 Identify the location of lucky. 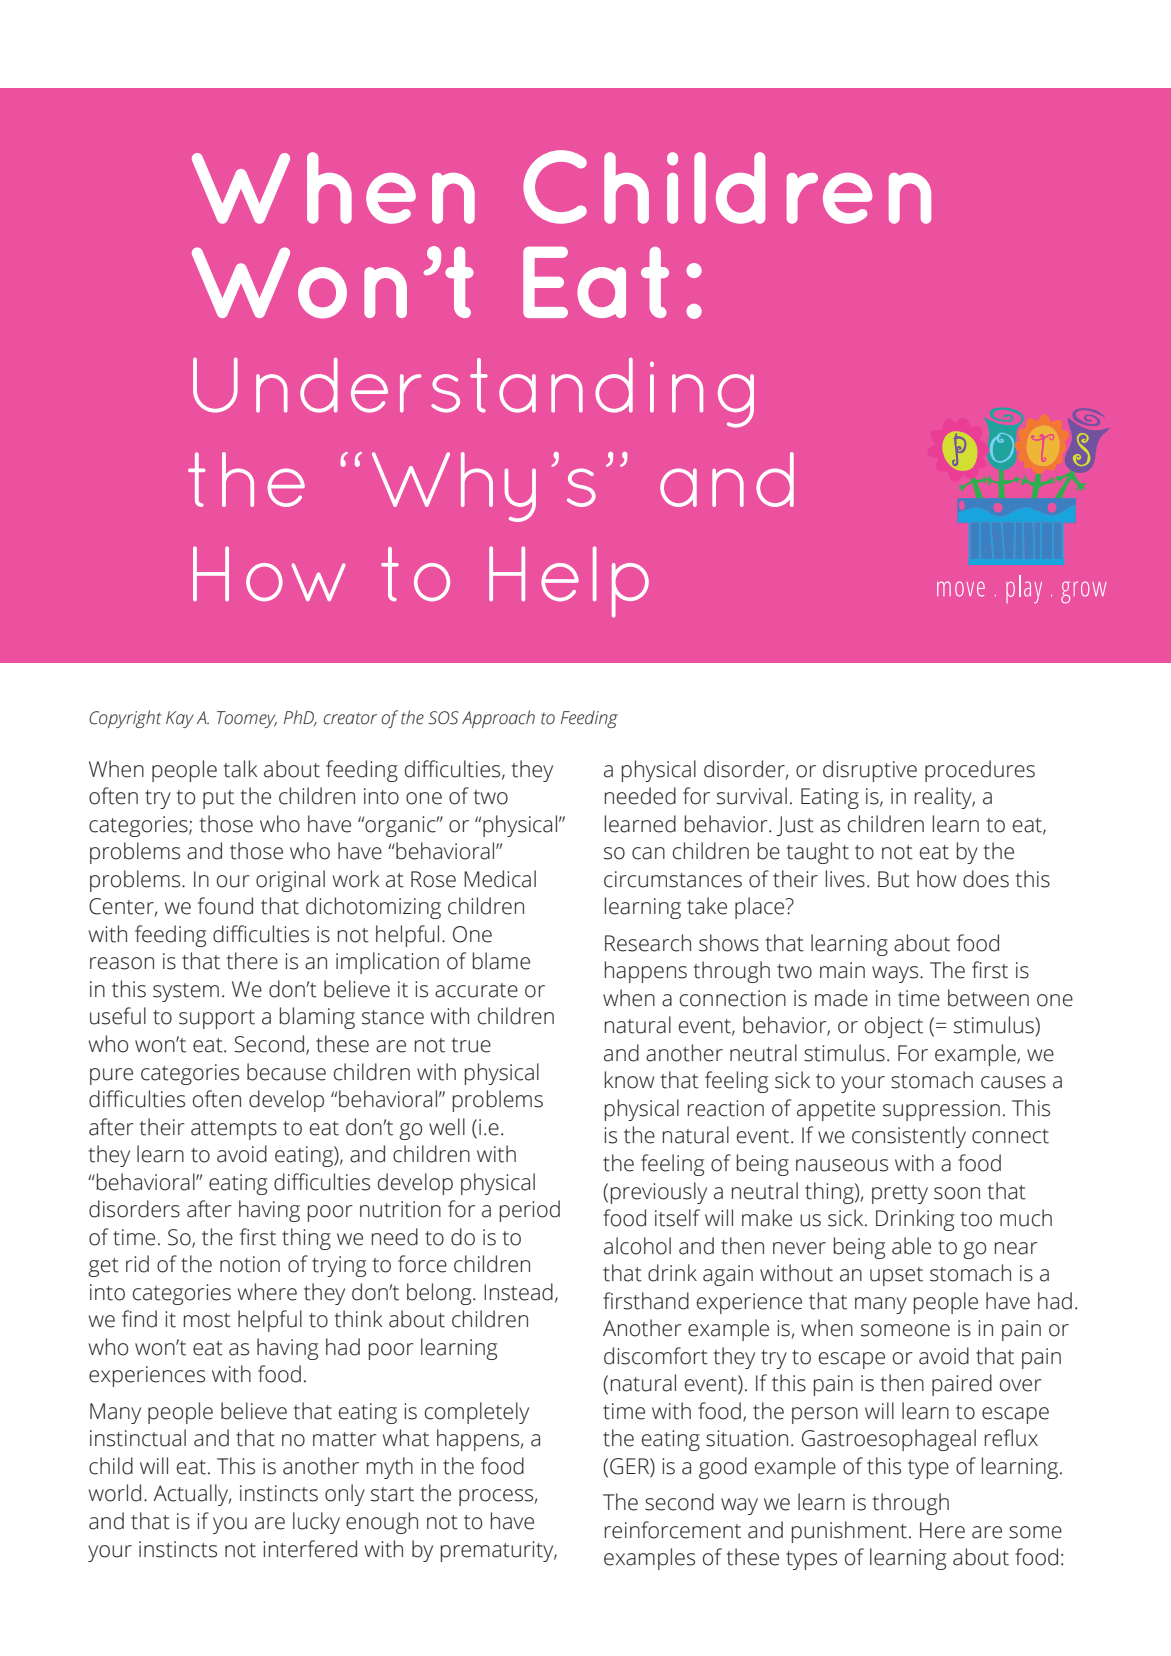
(316, 1523).
